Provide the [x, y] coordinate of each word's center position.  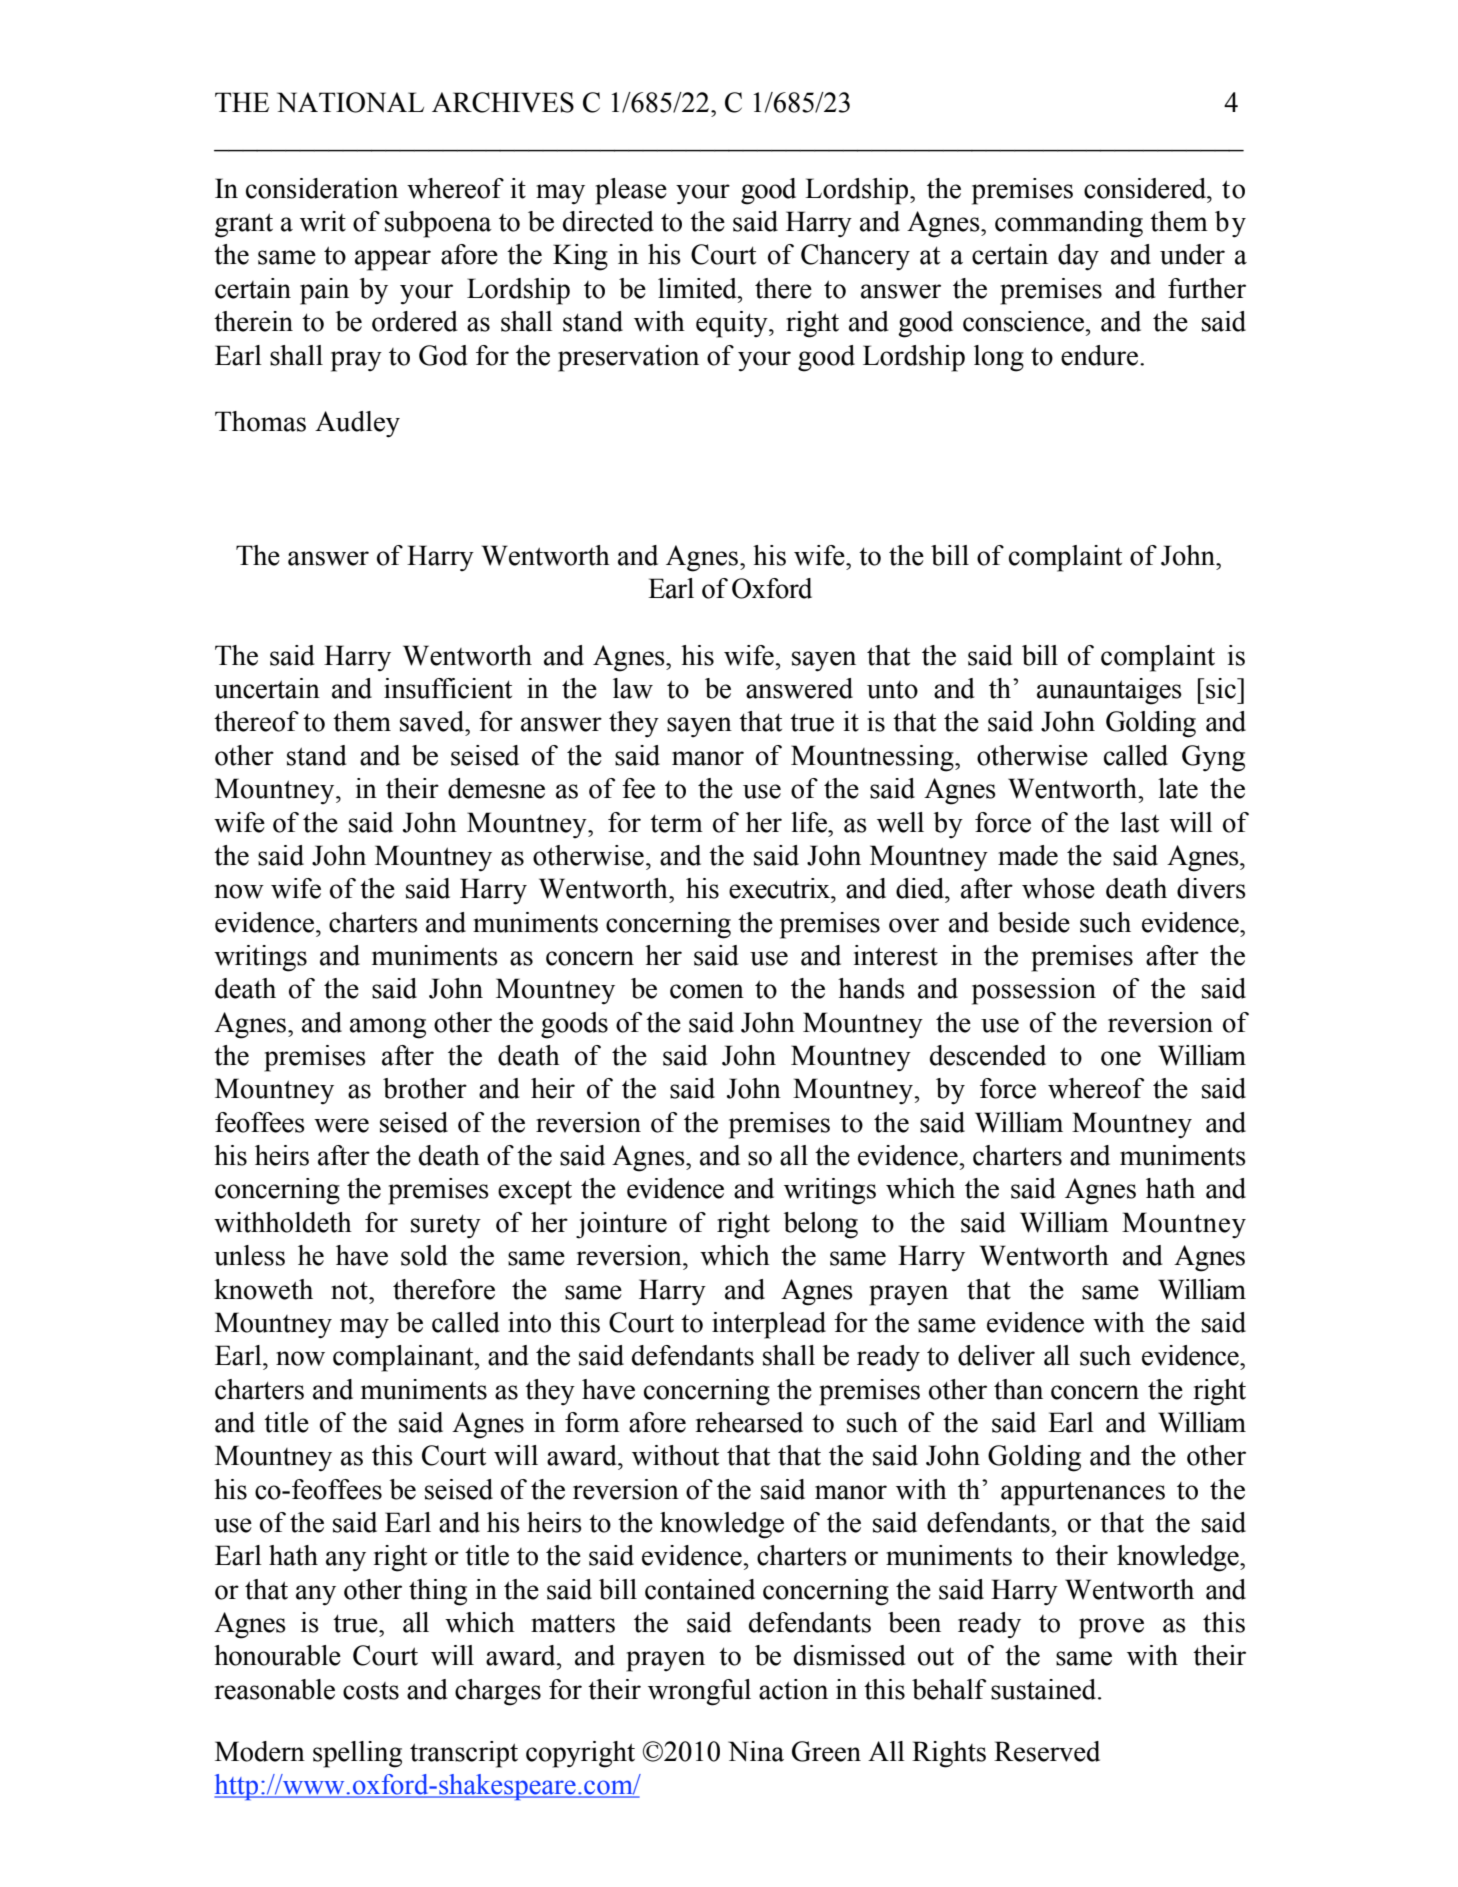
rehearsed [749, 1422]
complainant [404, 1358]
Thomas [260, 421]
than [1018, 1389]
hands [871, 988]
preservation [628, 358]
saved [433, 721]
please [631, 191]
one [1121, 1058]
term [676, 823]
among [388, 1028]
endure [1099, 355]
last [1139, 822]
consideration [322, 188]
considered [1146, 188]
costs [371, 1691]
